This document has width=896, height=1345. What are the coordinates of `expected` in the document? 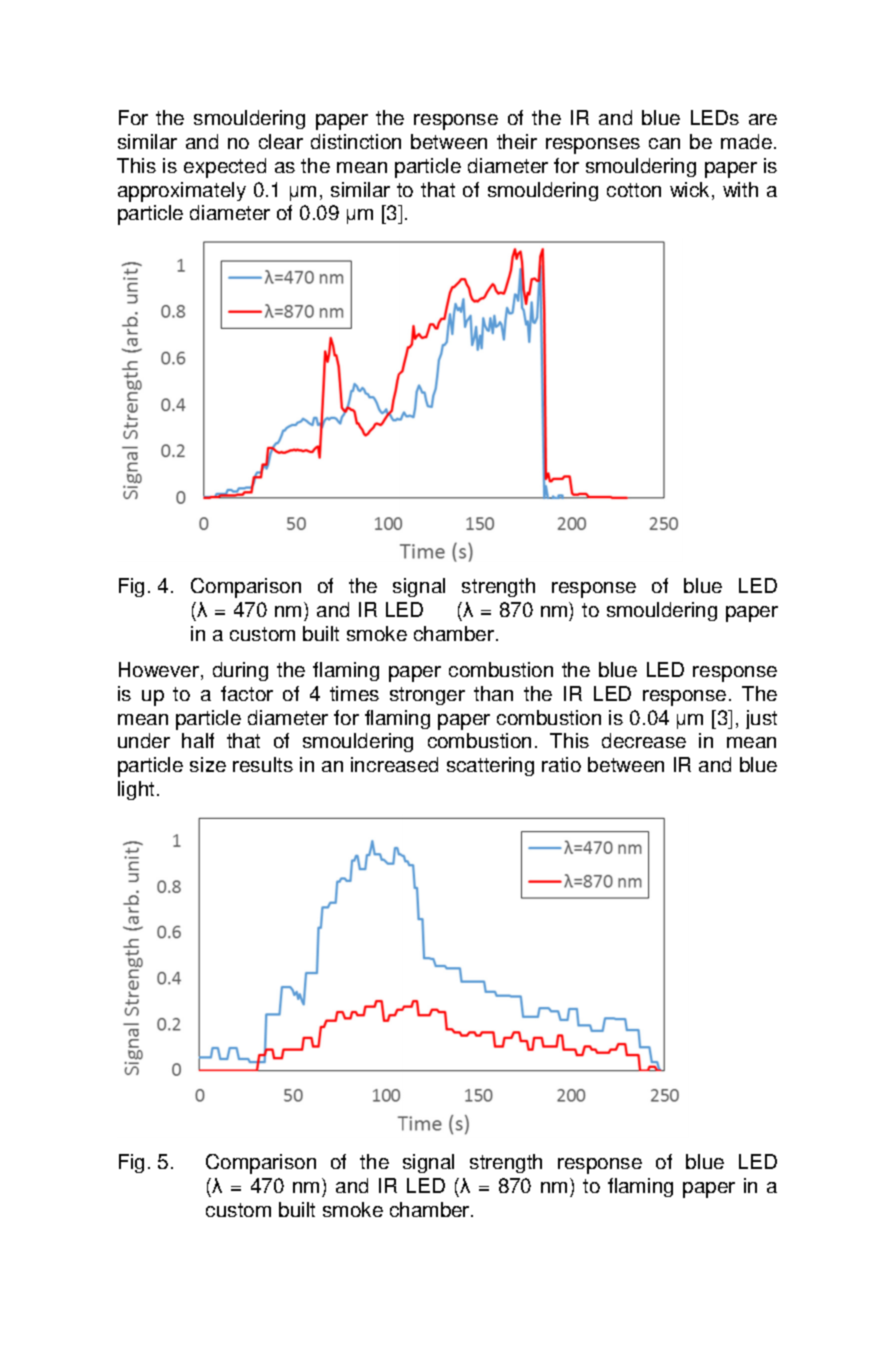 It's located at (225, 168).
